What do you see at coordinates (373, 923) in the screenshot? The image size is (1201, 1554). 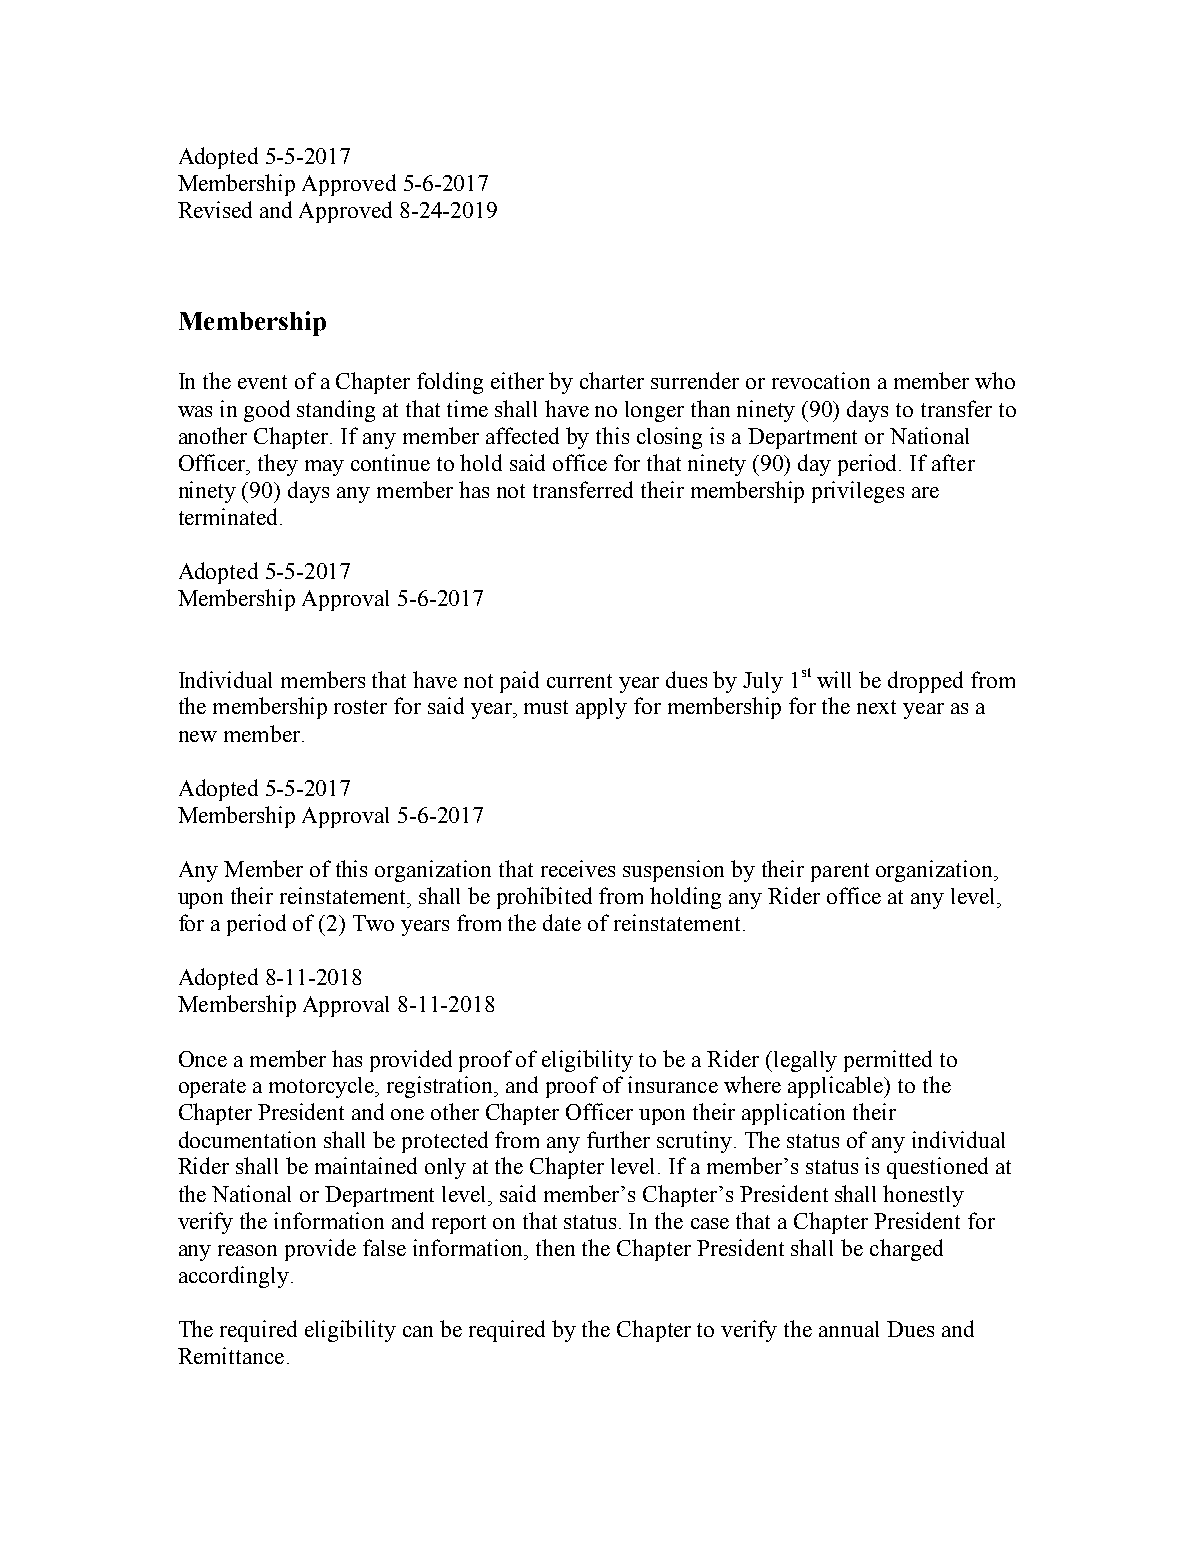 I see `Two` at bounding box center [373, 923].
